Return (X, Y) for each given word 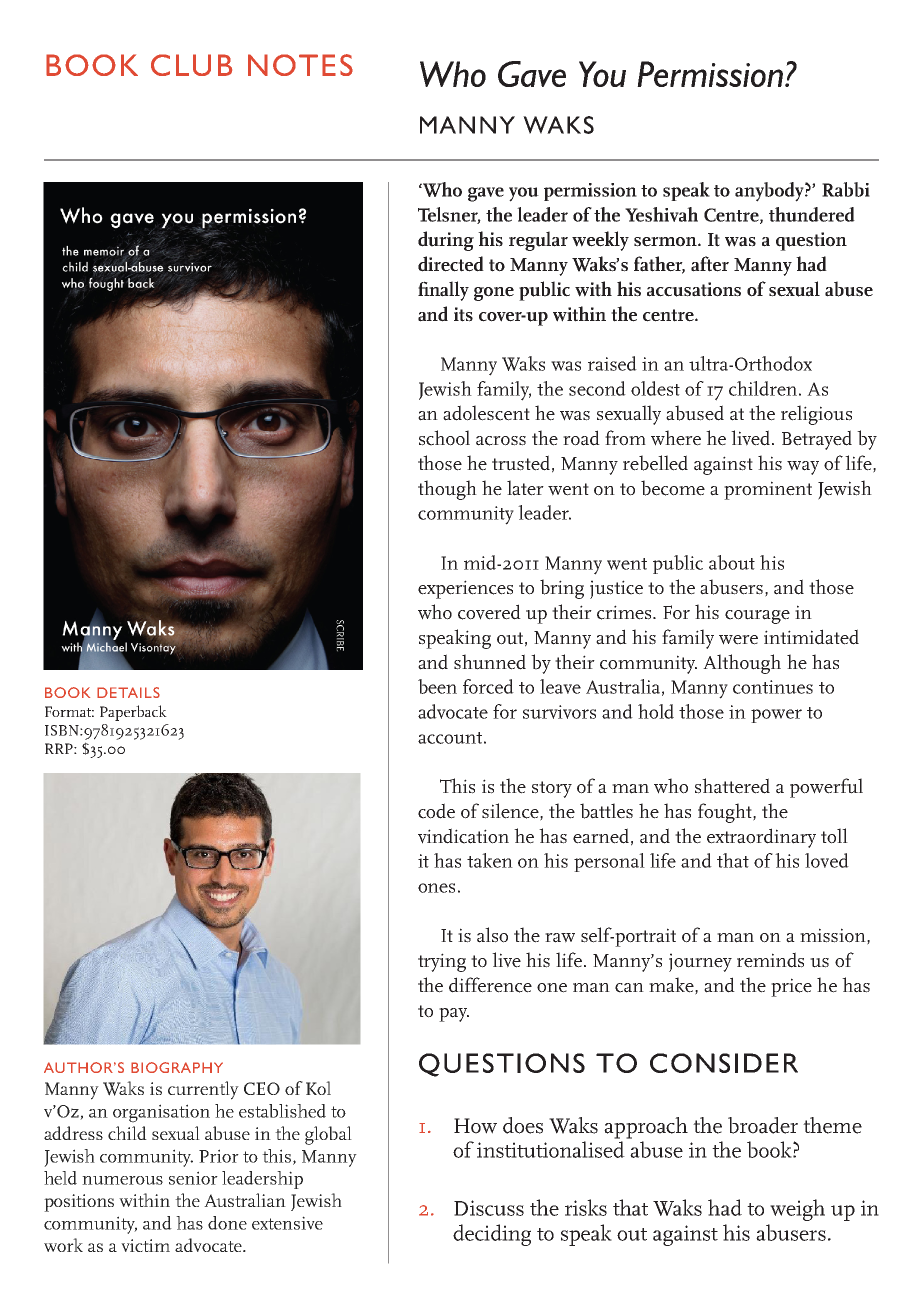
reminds (770, 960)
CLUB (191, 65)
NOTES (300, 65)
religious (816, 415)
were (738, 640)
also (492, 935)
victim (145, 1245)
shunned (490, 662)
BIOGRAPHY (177, 1067)
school (444, 438)
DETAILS (128, 692)
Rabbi (846, 189)
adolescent (486, 413)
